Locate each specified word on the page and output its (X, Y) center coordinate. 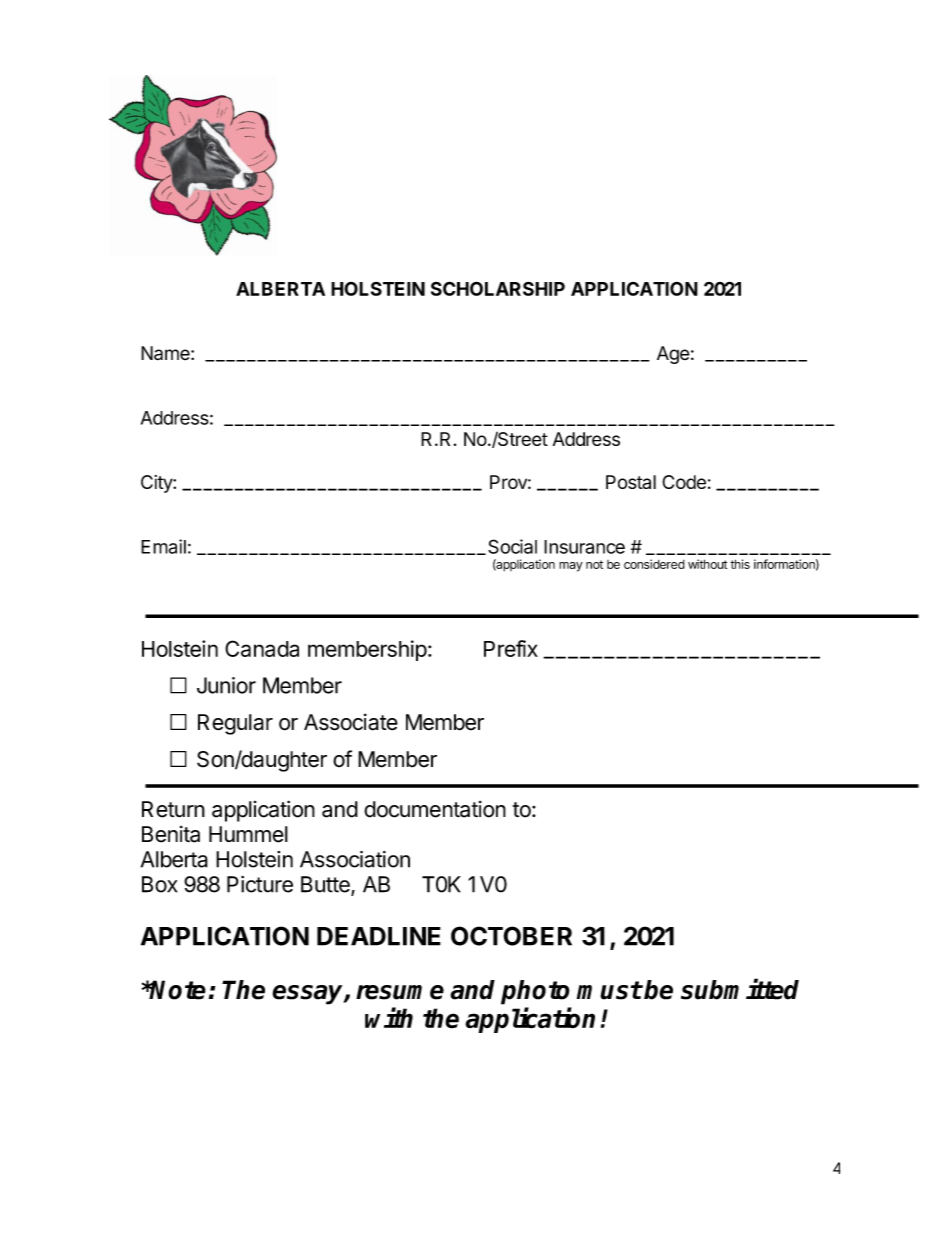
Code (684, 482)
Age (673, 355)
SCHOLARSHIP (498, 288)
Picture (260, 884)
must (609, 990)
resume (400, 992)
